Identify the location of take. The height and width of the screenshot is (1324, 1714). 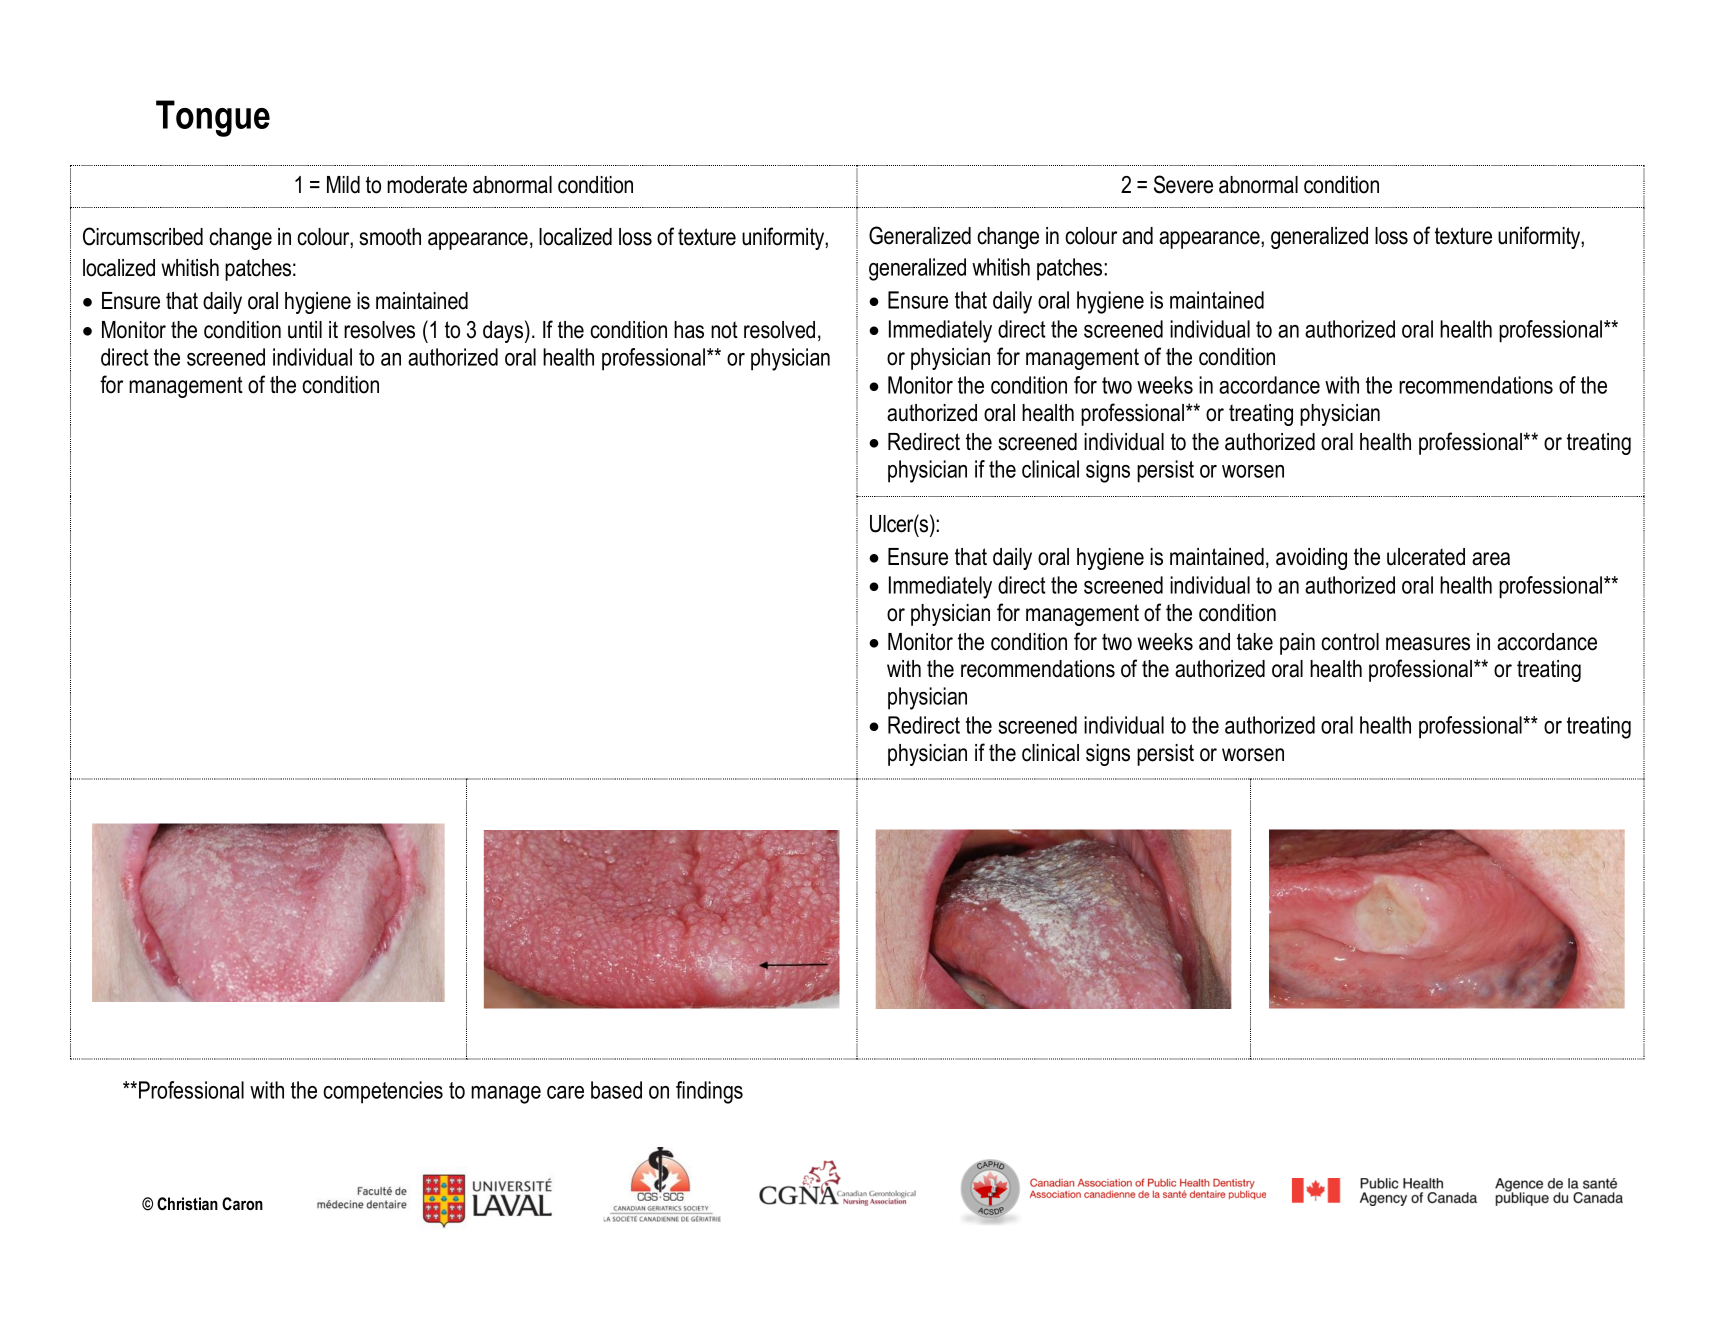
(1255, 642).
